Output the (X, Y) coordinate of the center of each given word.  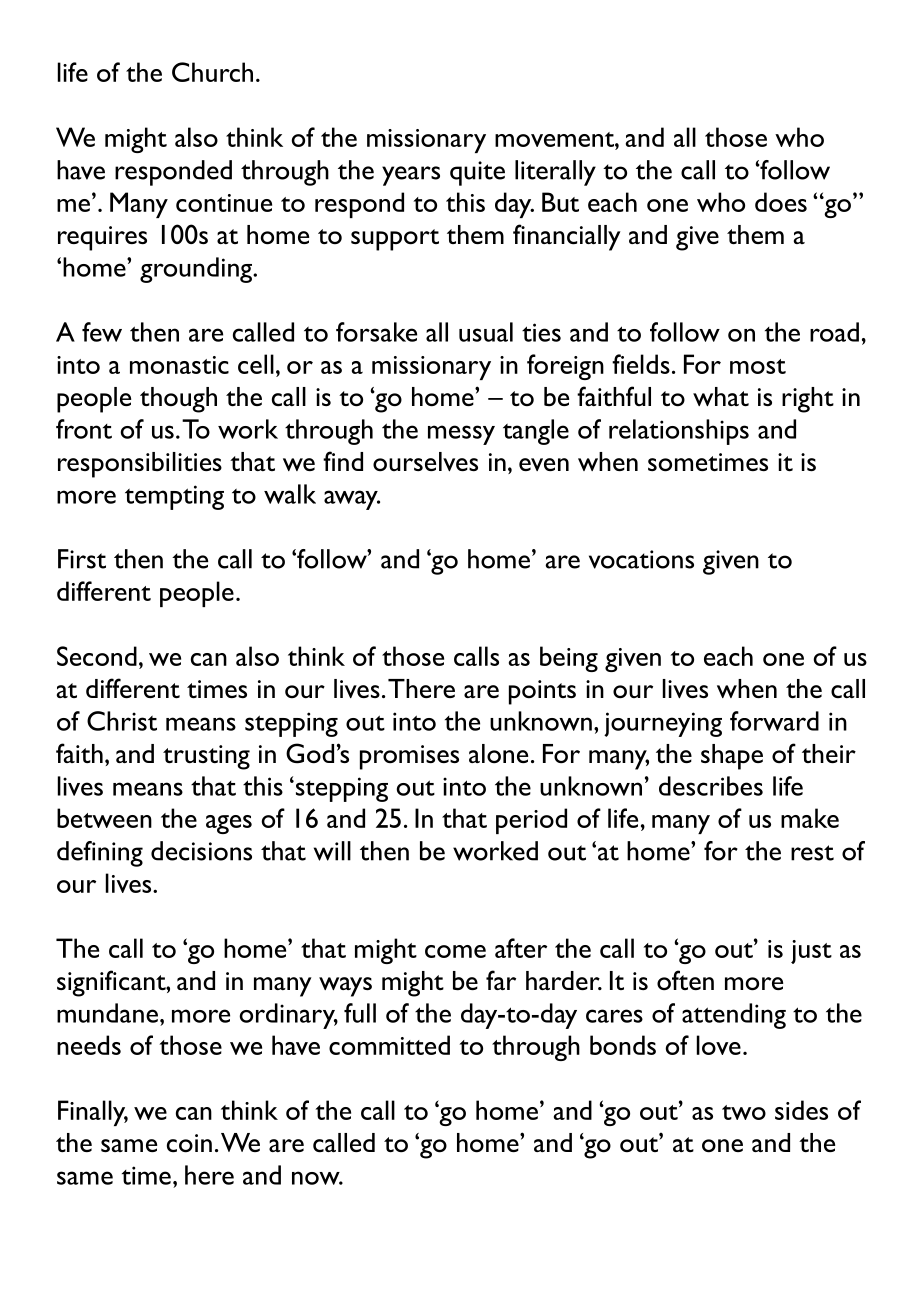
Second (97, 656)
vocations (641, 559)
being (569, 659)
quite (477, 173)
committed (389, 1045)
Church (212, 72)
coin (189, 1143)
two (744, 1112)
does (781, 202)
